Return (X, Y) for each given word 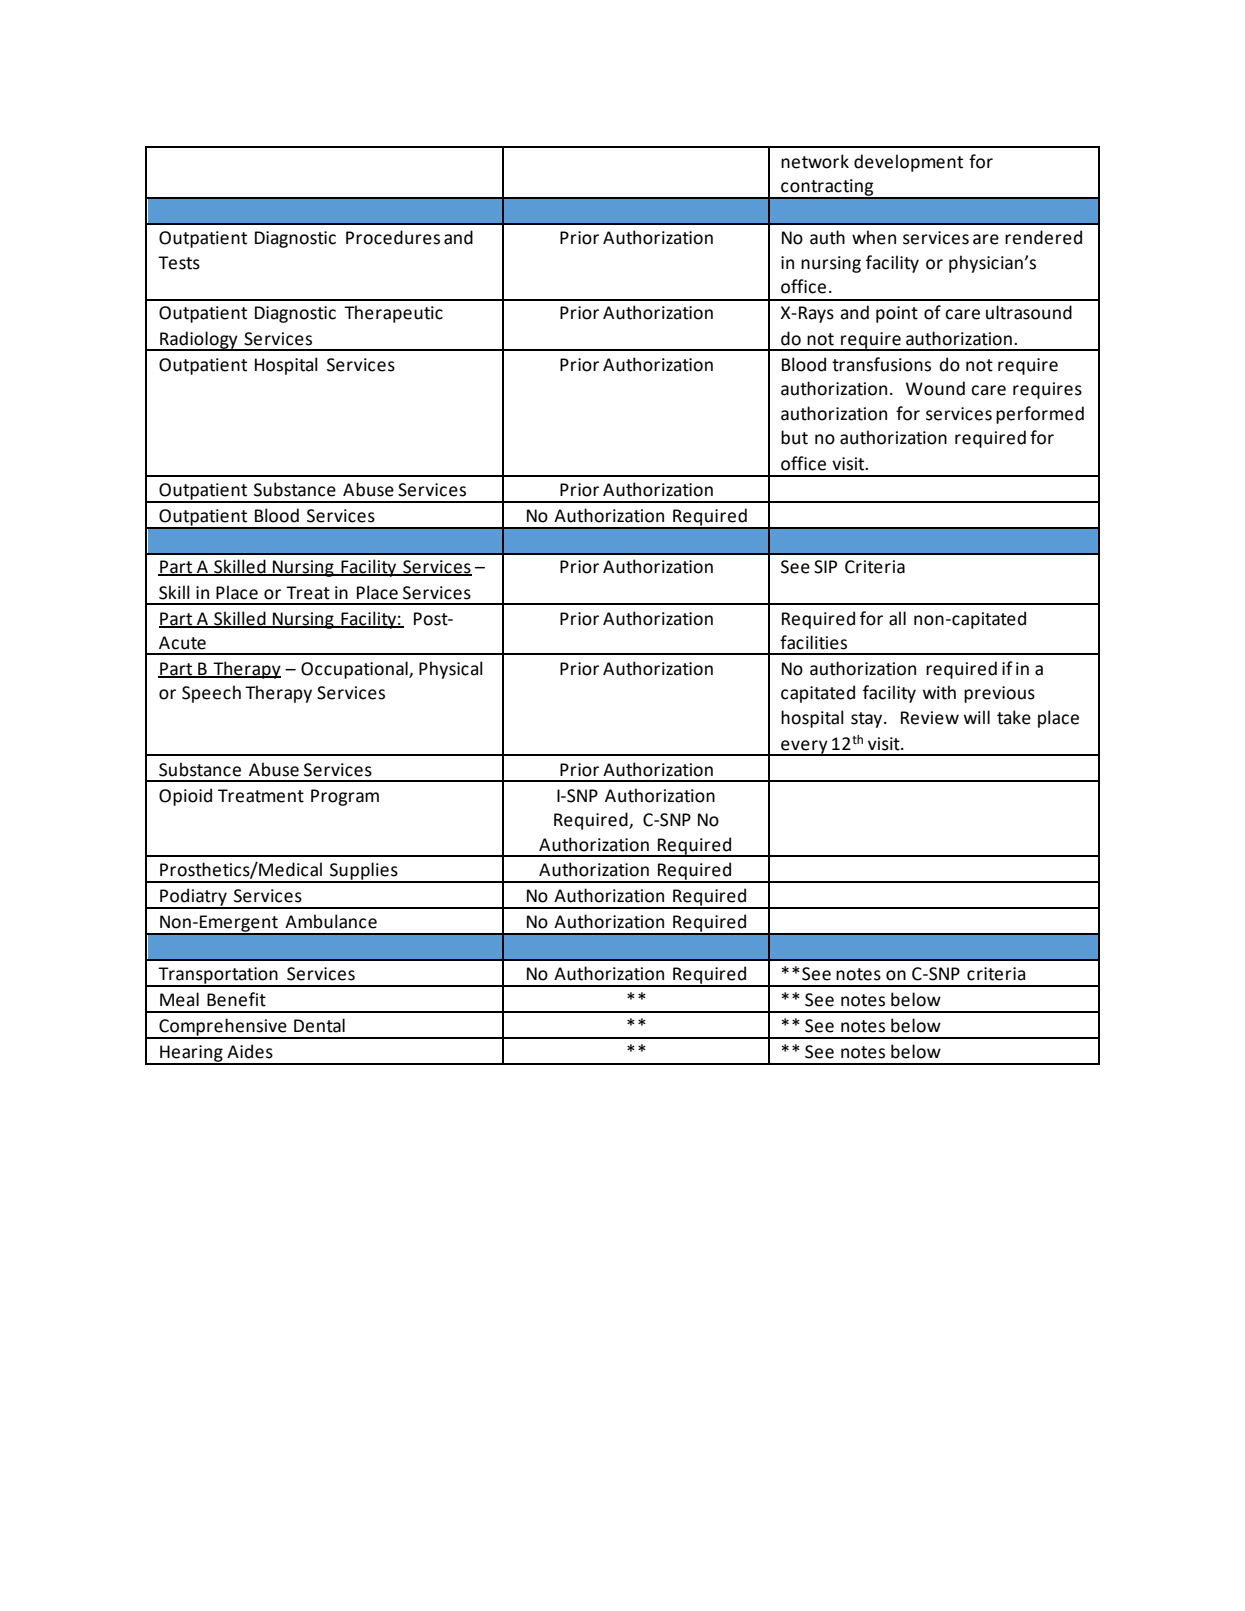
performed (1040, 415)
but (794, 437)
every (804, 748)
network (815, 161)
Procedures (393, 237)
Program (345, 797)
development (908, 163)
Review (930, 718)
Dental (319, 1025)
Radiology (199, 341)
